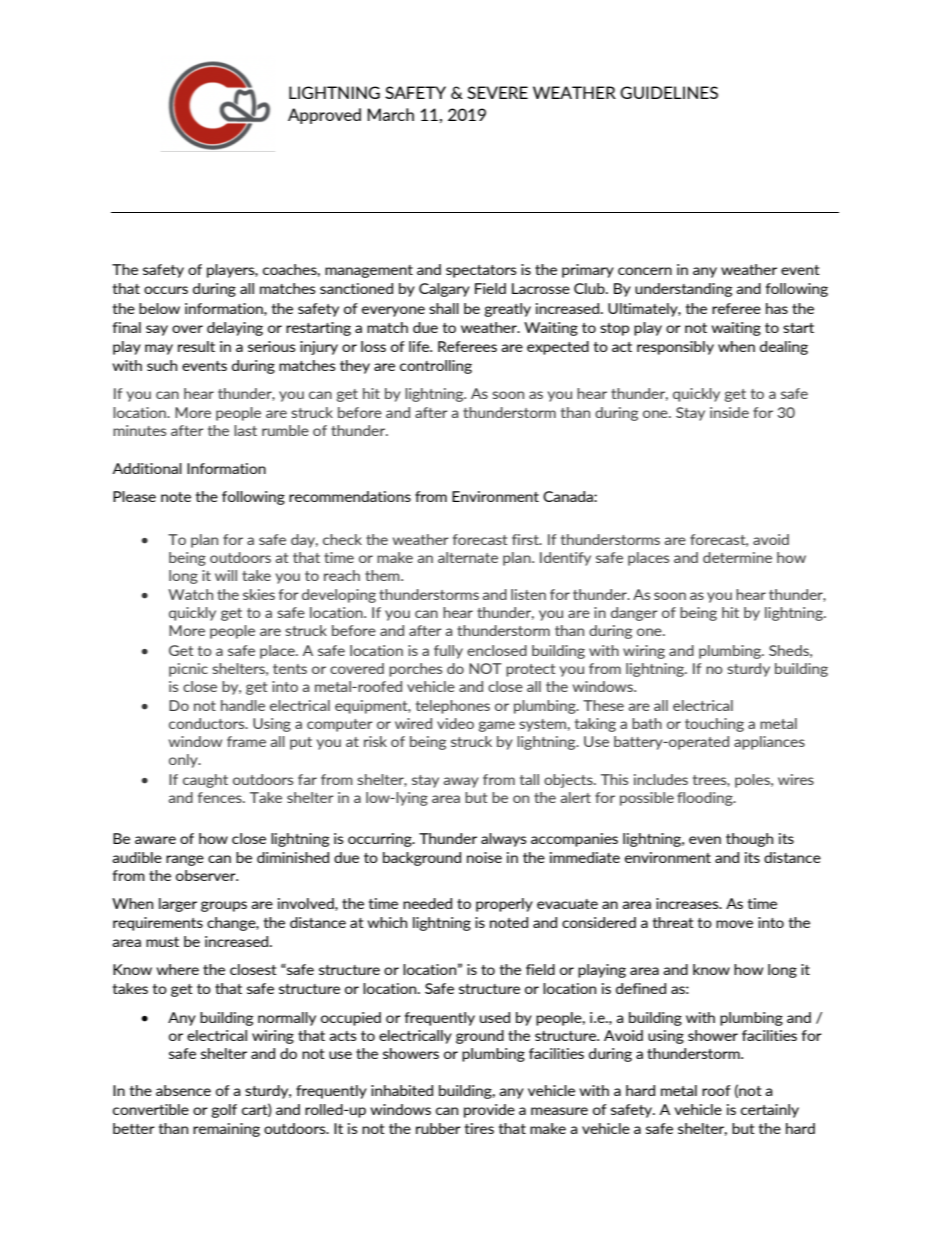  I want to click on though, so click(749, 840).
